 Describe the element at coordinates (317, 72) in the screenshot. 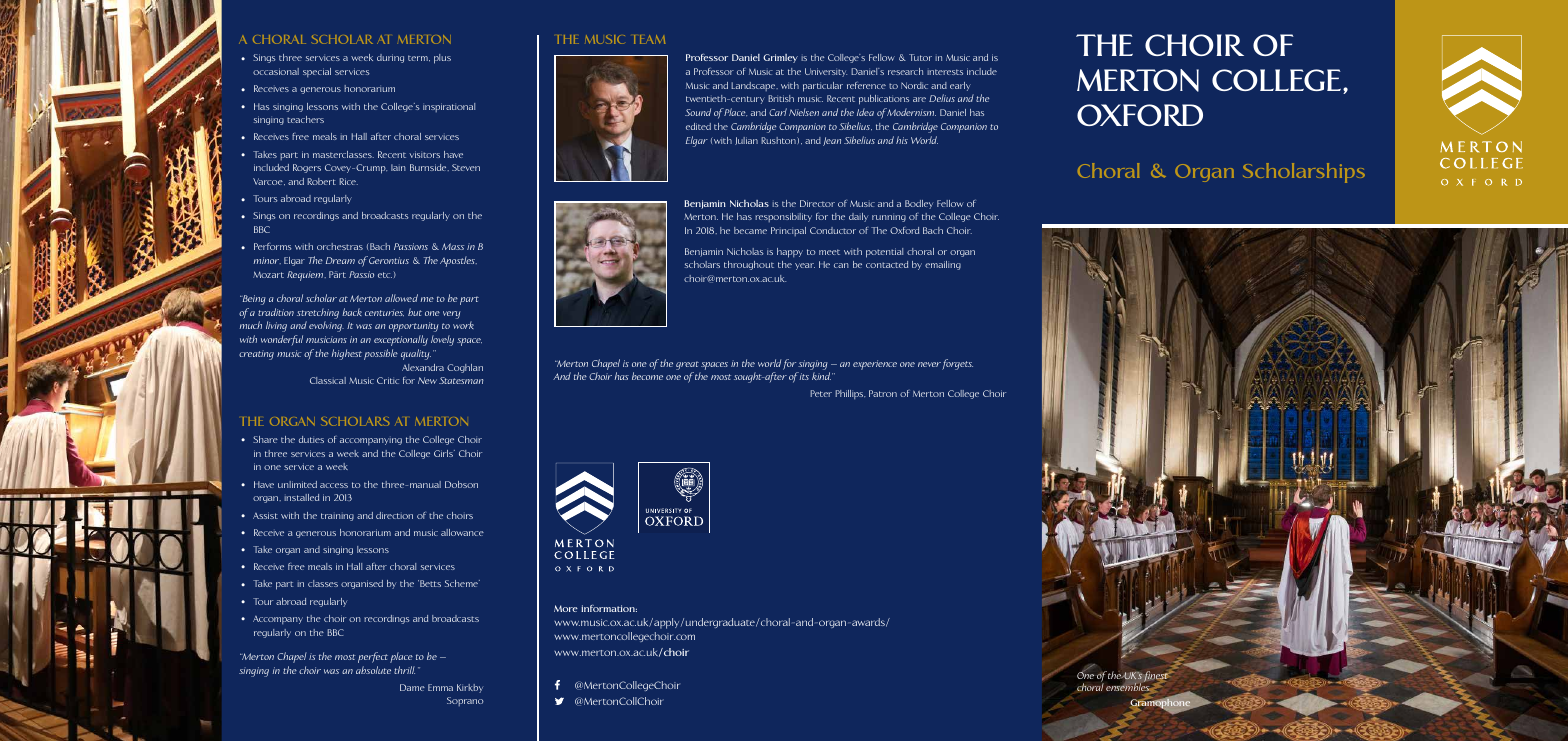

I see `special` at that location.
